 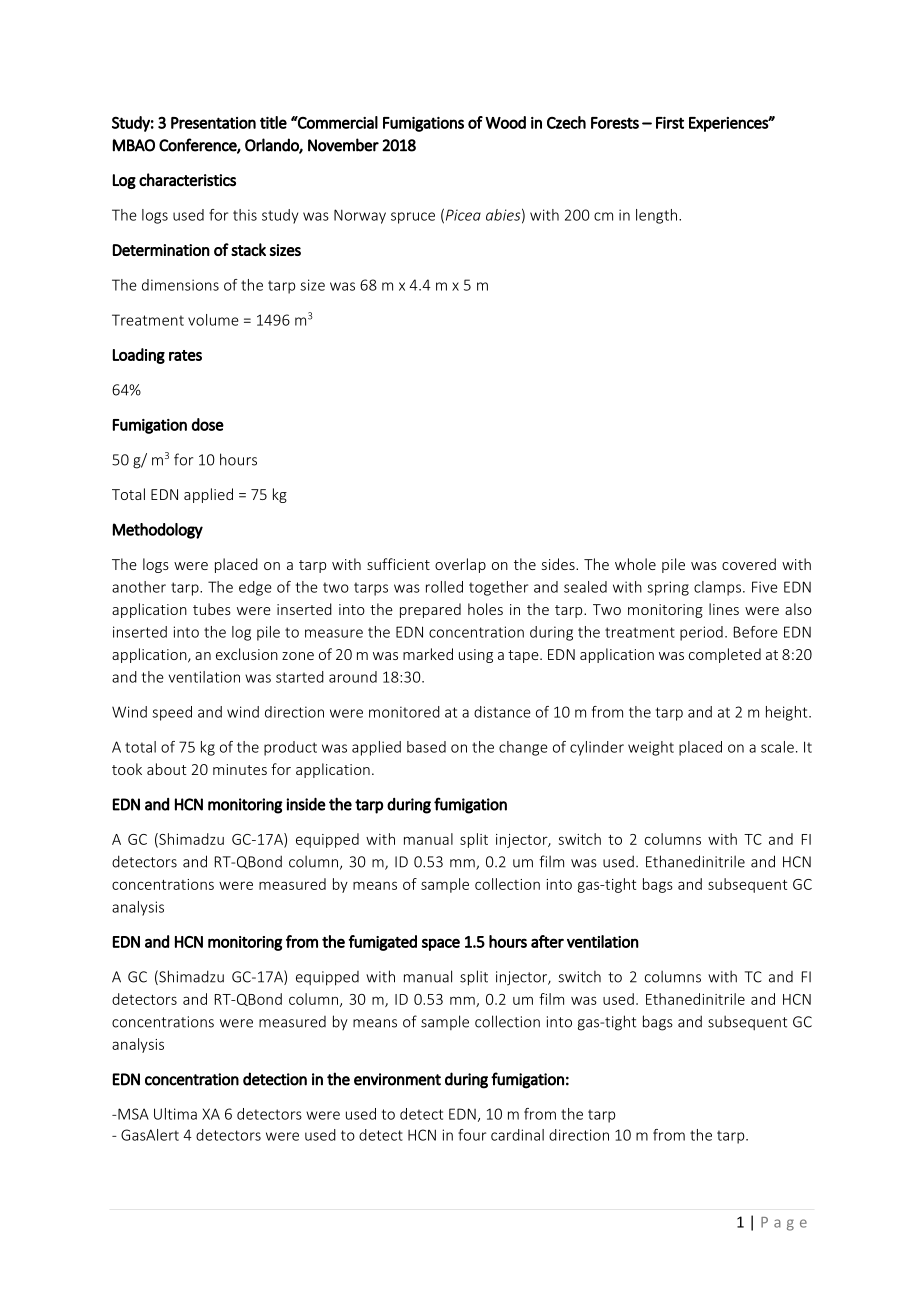 I want to click on Methodology, so click(x=158, y=531).
